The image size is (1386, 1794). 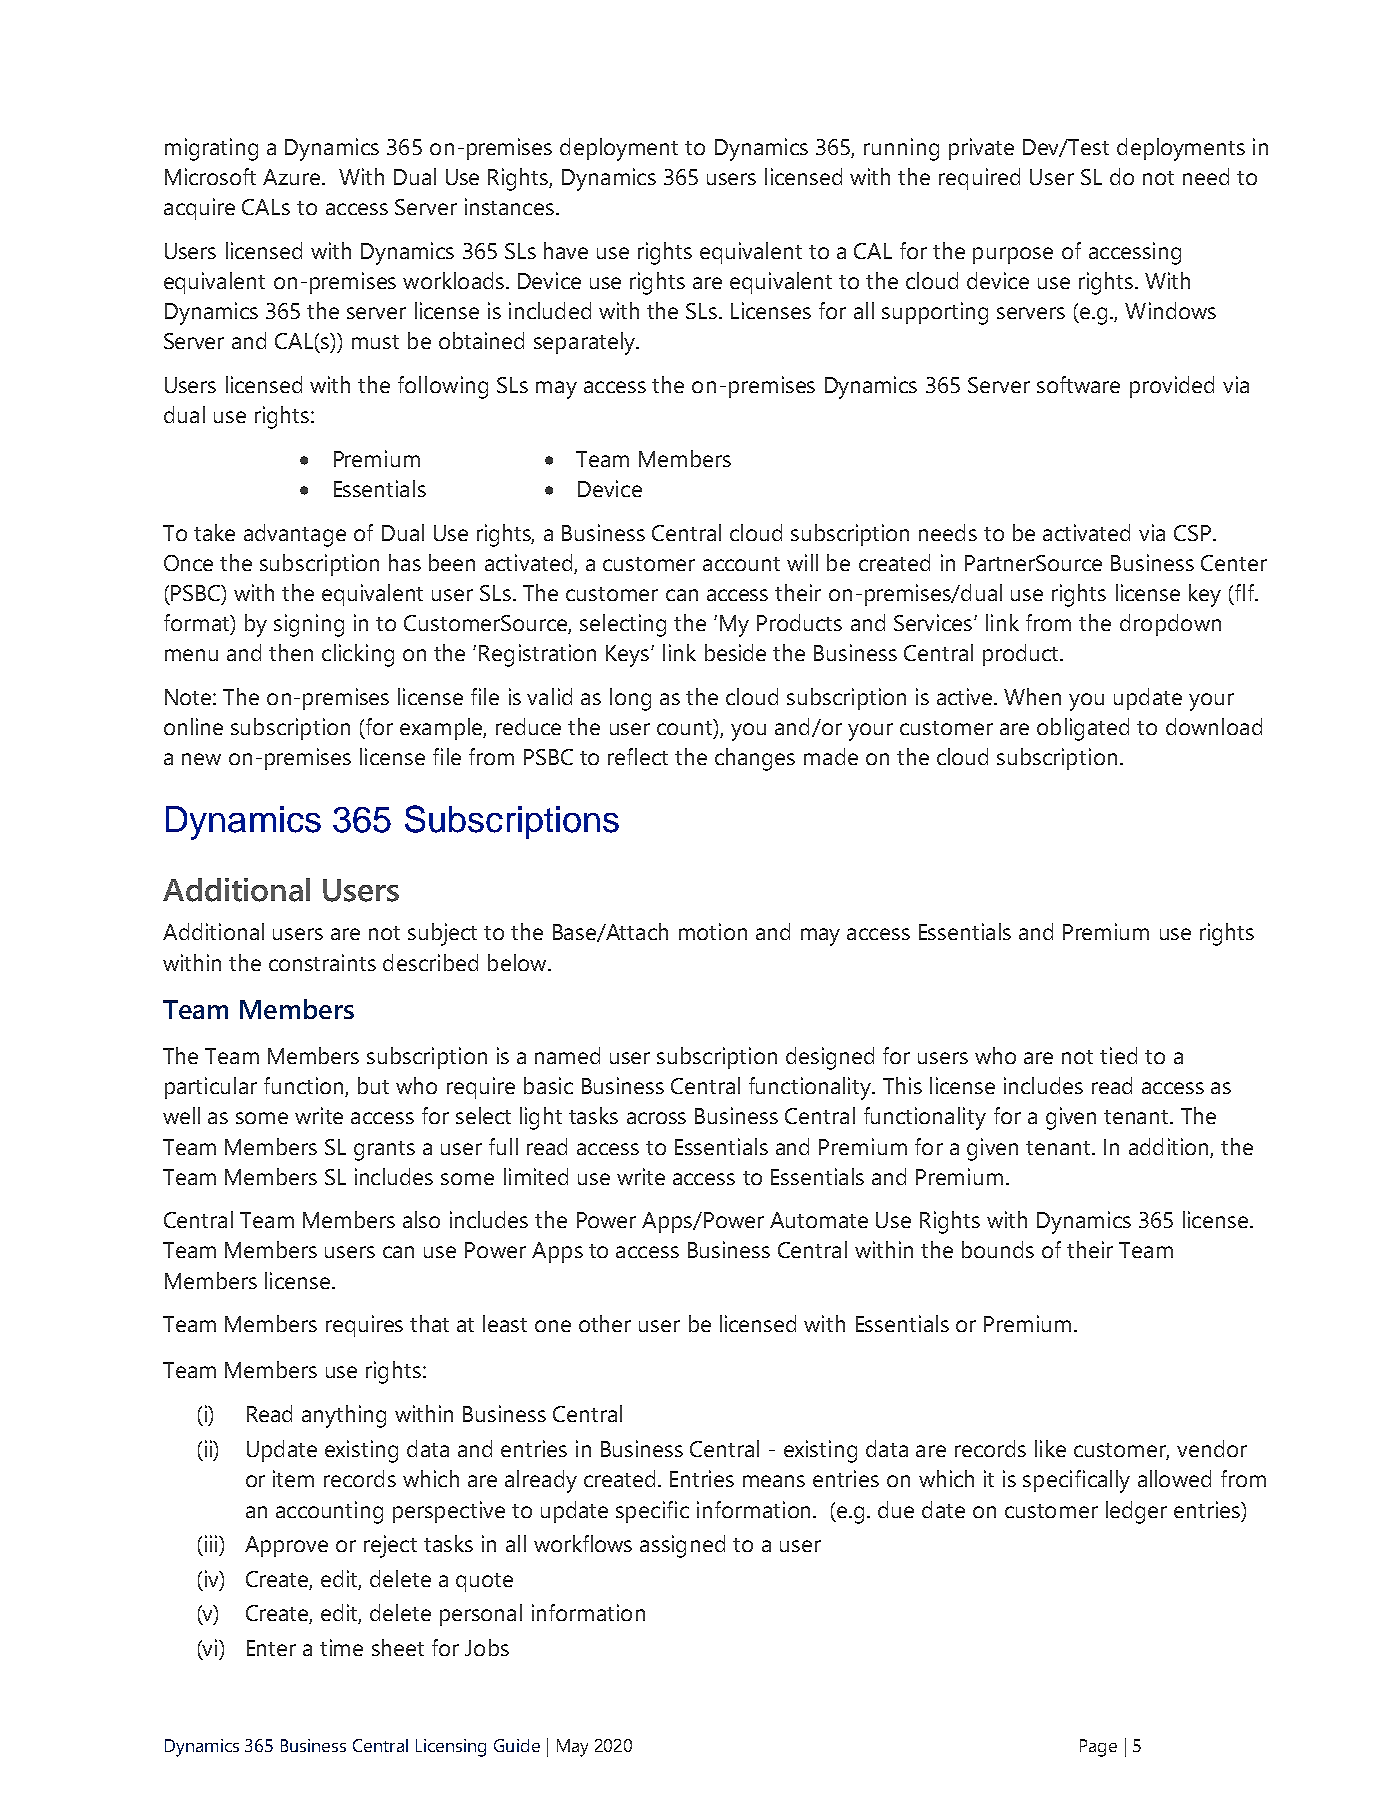 What do you see at coordinates (293, 177) in the screenshot?
I see `Azure` at bounding box center [293, 177].
